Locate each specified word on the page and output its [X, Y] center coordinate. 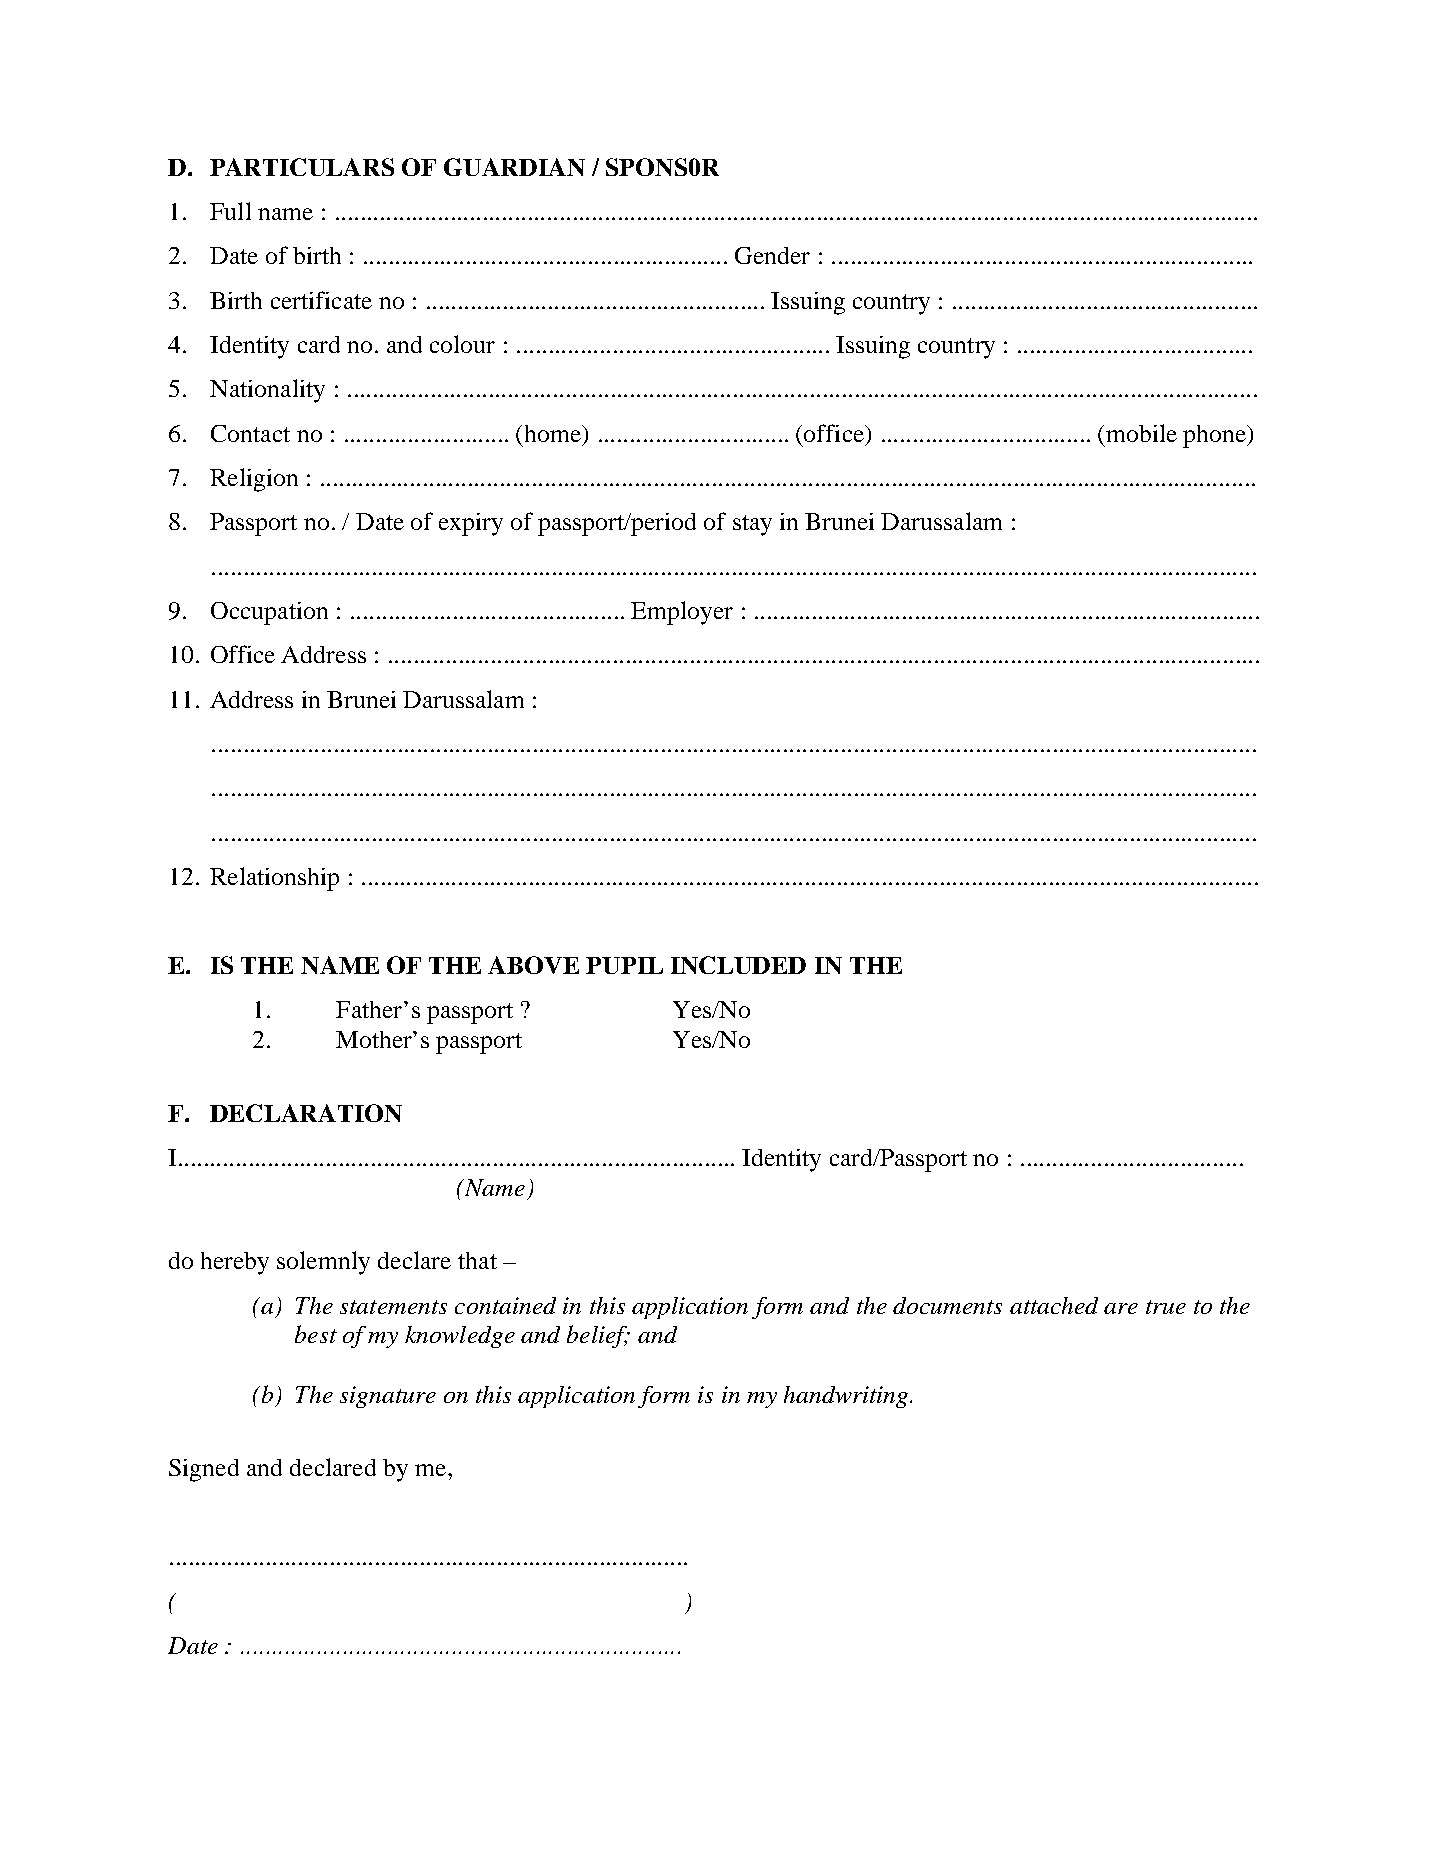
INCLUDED [738, 965]
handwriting [847, 1397]
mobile [1141, 433]
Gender [772, 255]
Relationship [274, 879]
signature [388, 1397]
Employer [682, 613]
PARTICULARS [302, 167]
